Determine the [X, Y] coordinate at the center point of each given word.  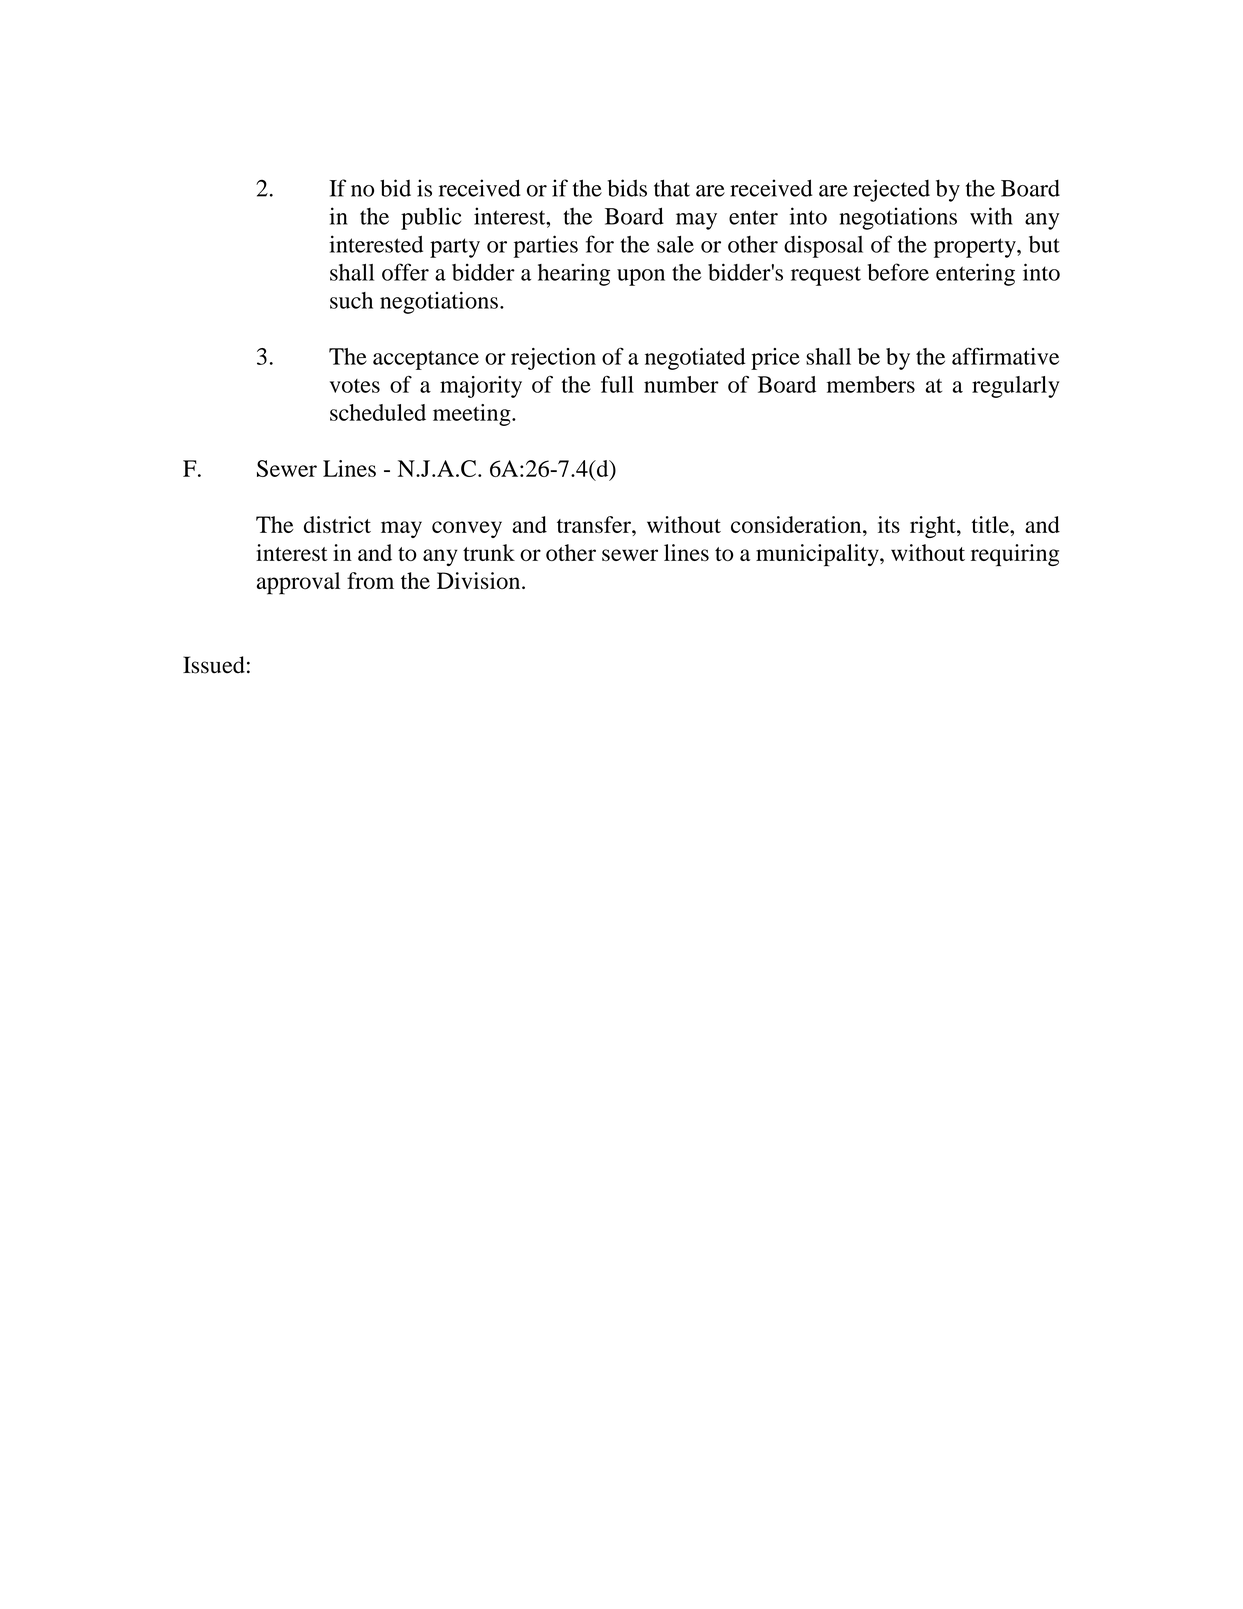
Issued [214, 665]
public [431, 218]
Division [480, 581]
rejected [891, 190]
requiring [1015, 555]
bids [627, 188]
